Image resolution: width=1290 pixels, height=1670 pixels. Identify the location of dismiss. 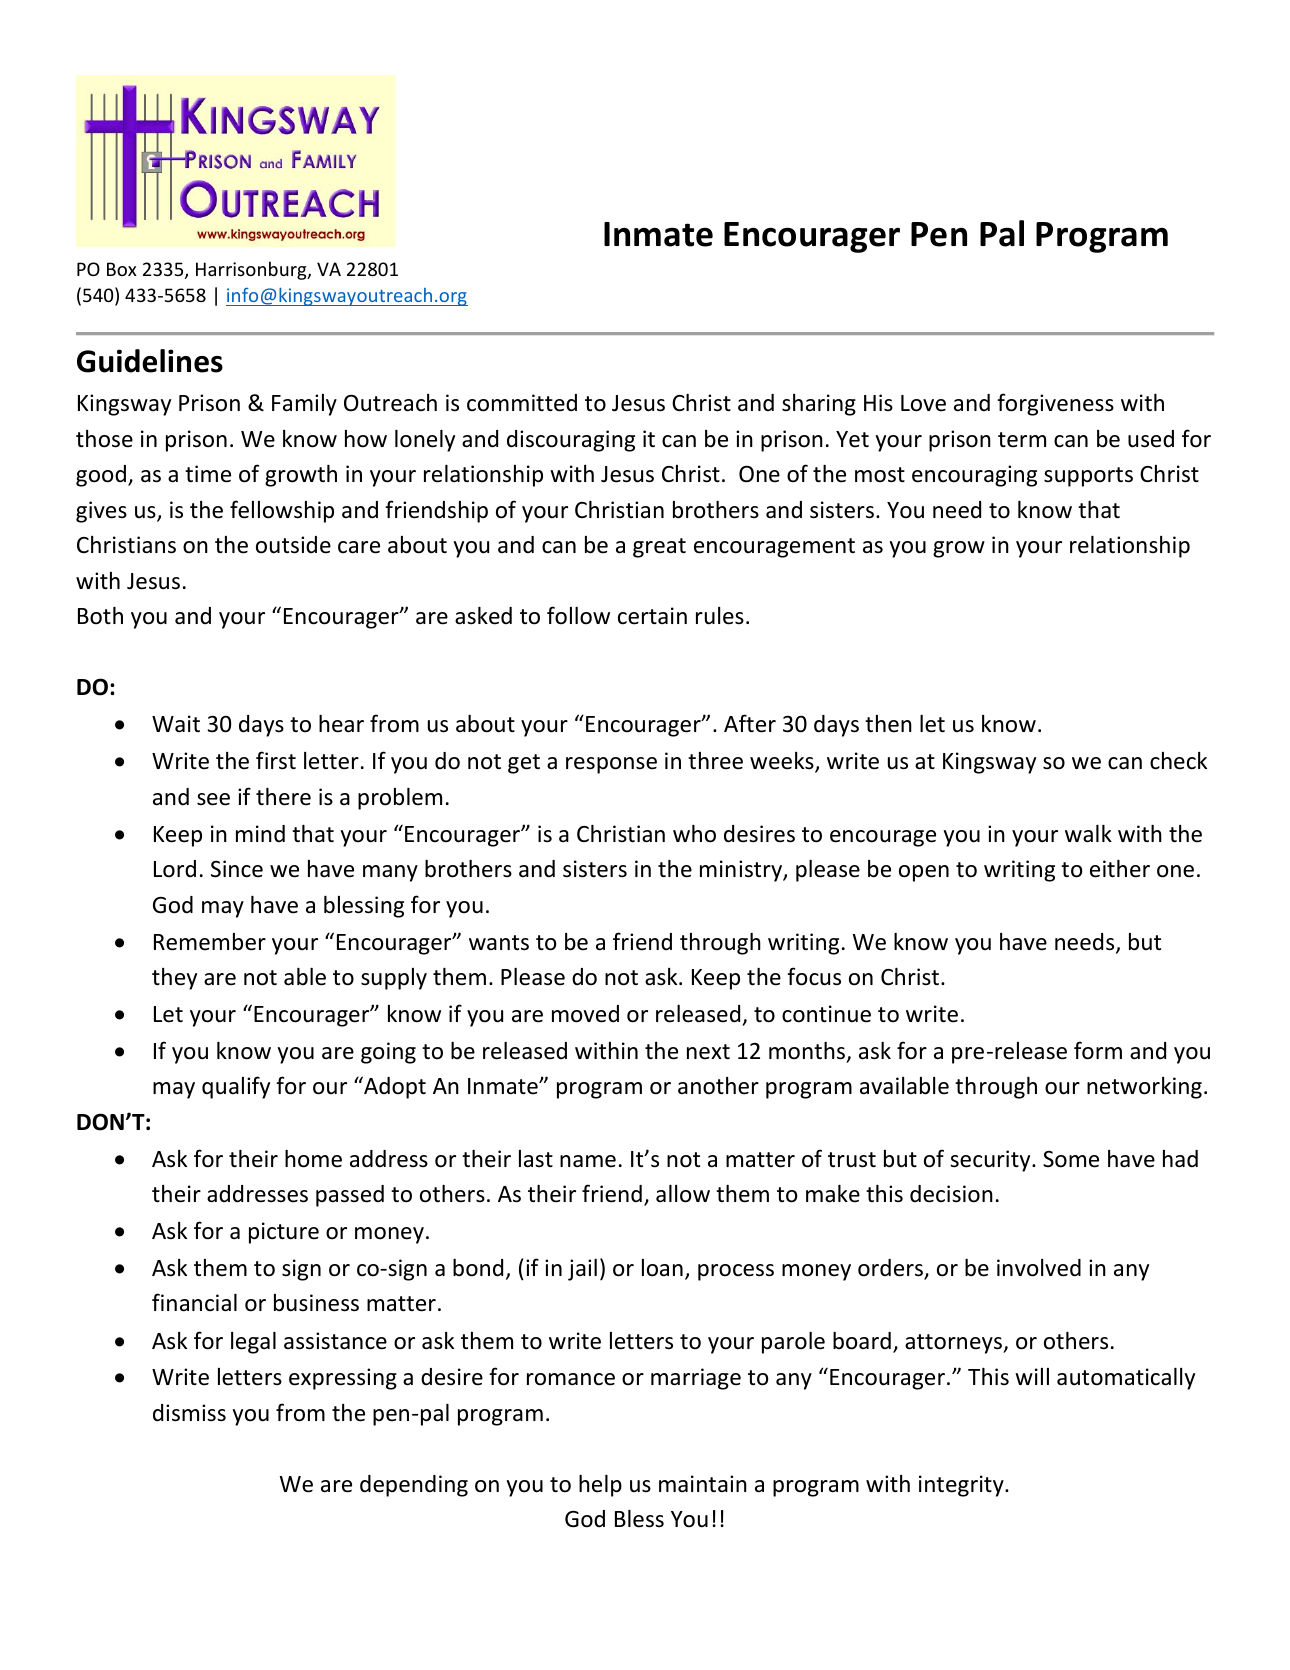
(189, 1413).
